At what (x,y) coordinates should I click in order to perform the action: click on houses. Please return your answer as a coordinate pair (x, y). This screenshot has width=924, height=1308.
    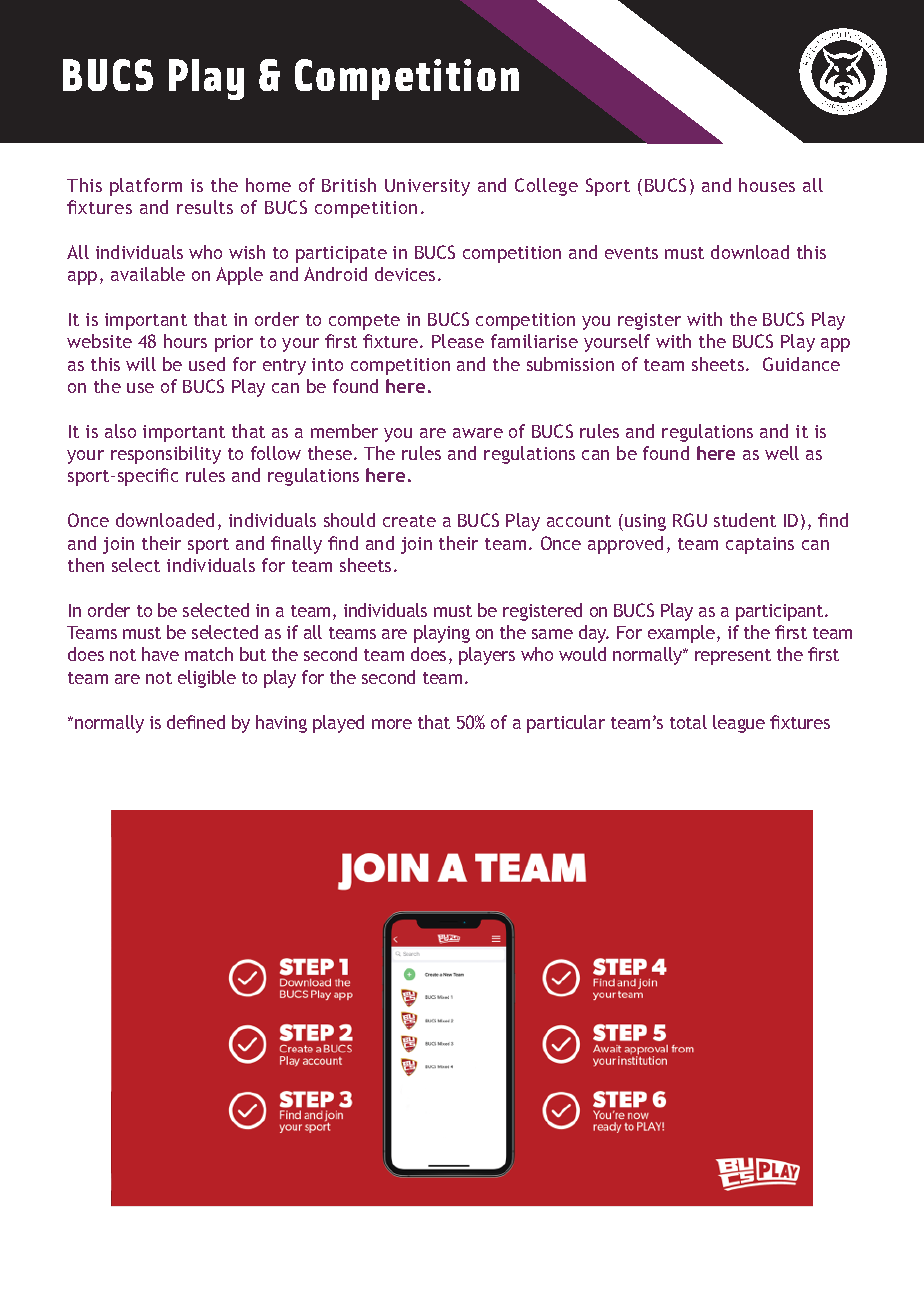
    Looking at the image, I should click on (767, 185).
